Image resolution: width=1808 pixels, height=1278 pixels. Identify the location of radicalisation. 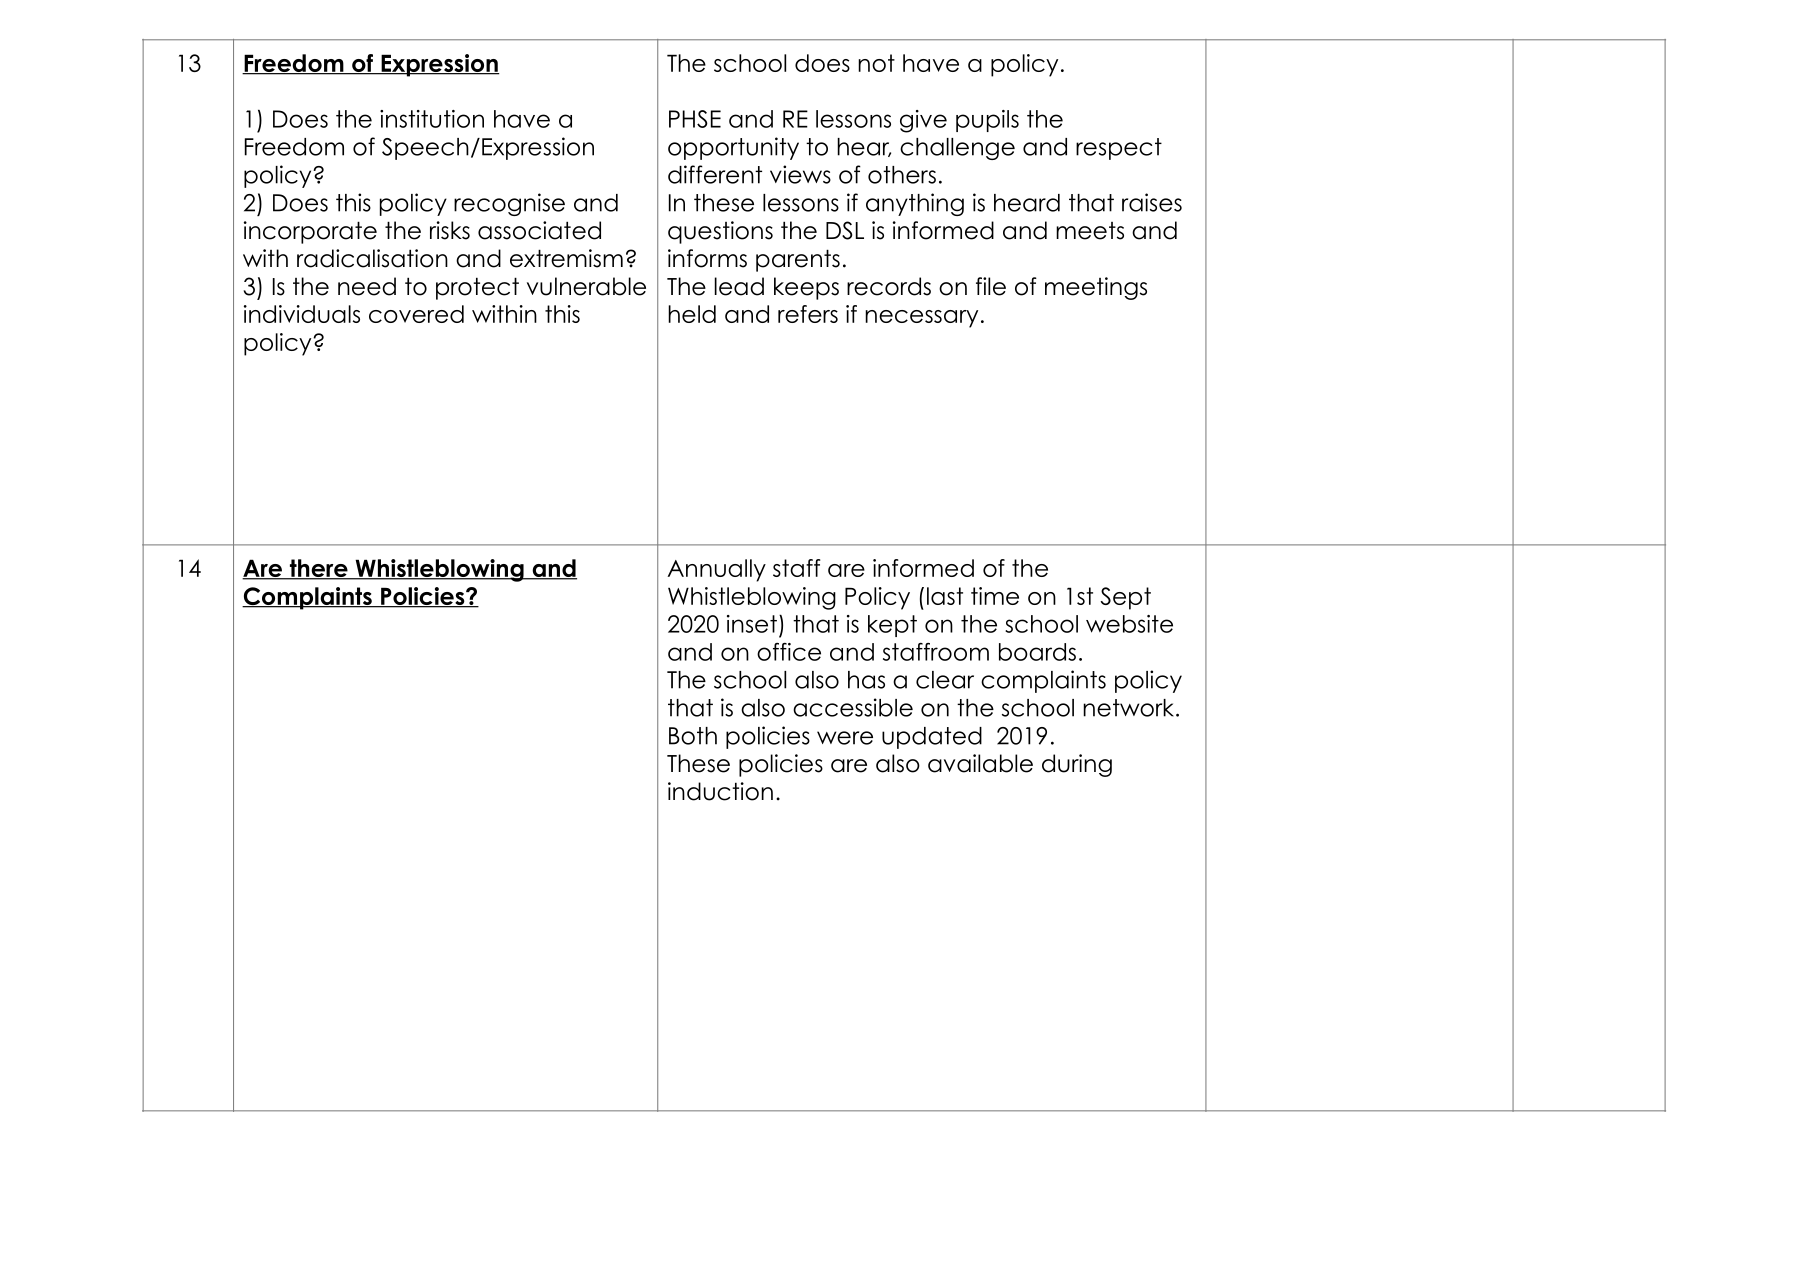
(372, 258).
